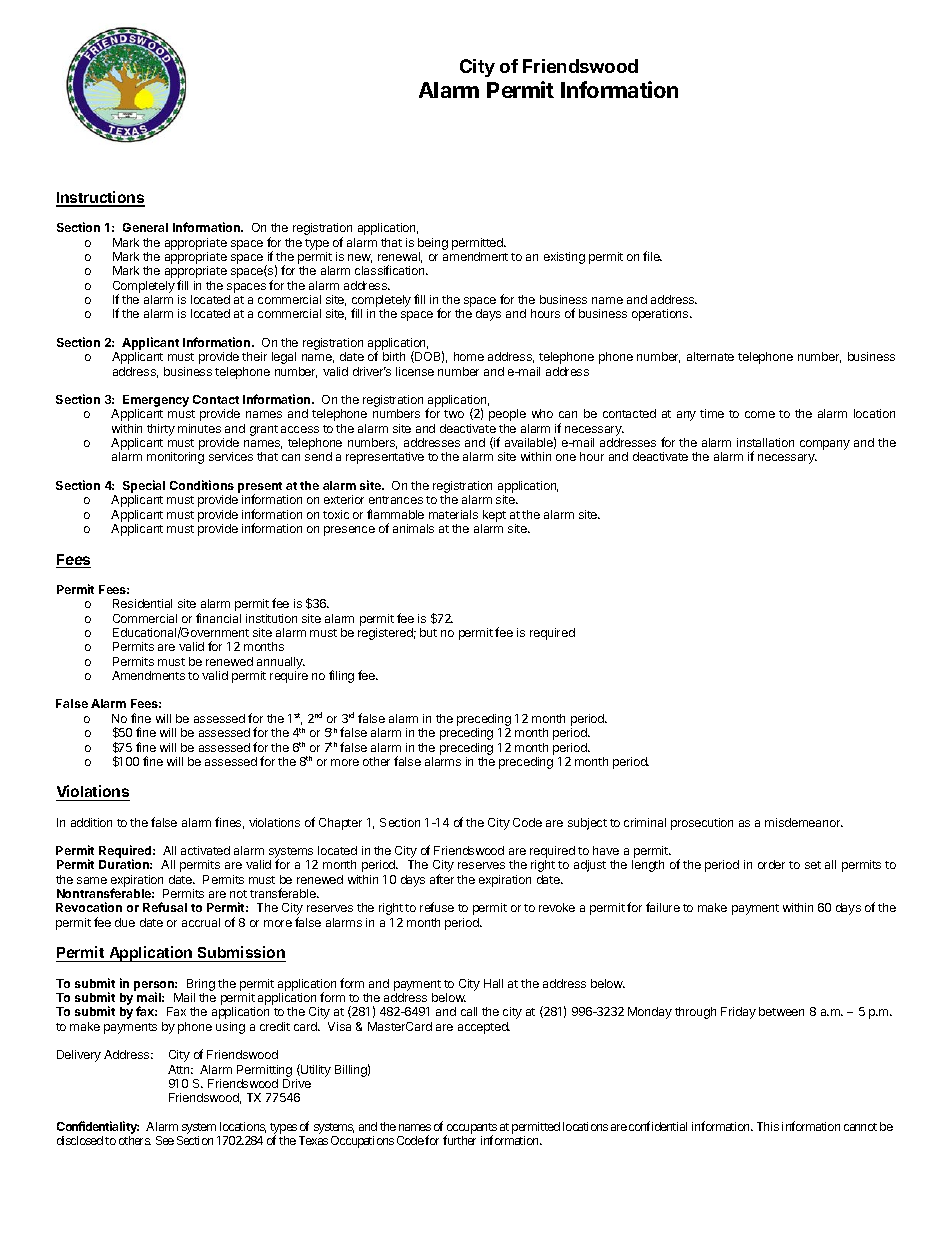  I want to click on financial, so click(218, 618).
